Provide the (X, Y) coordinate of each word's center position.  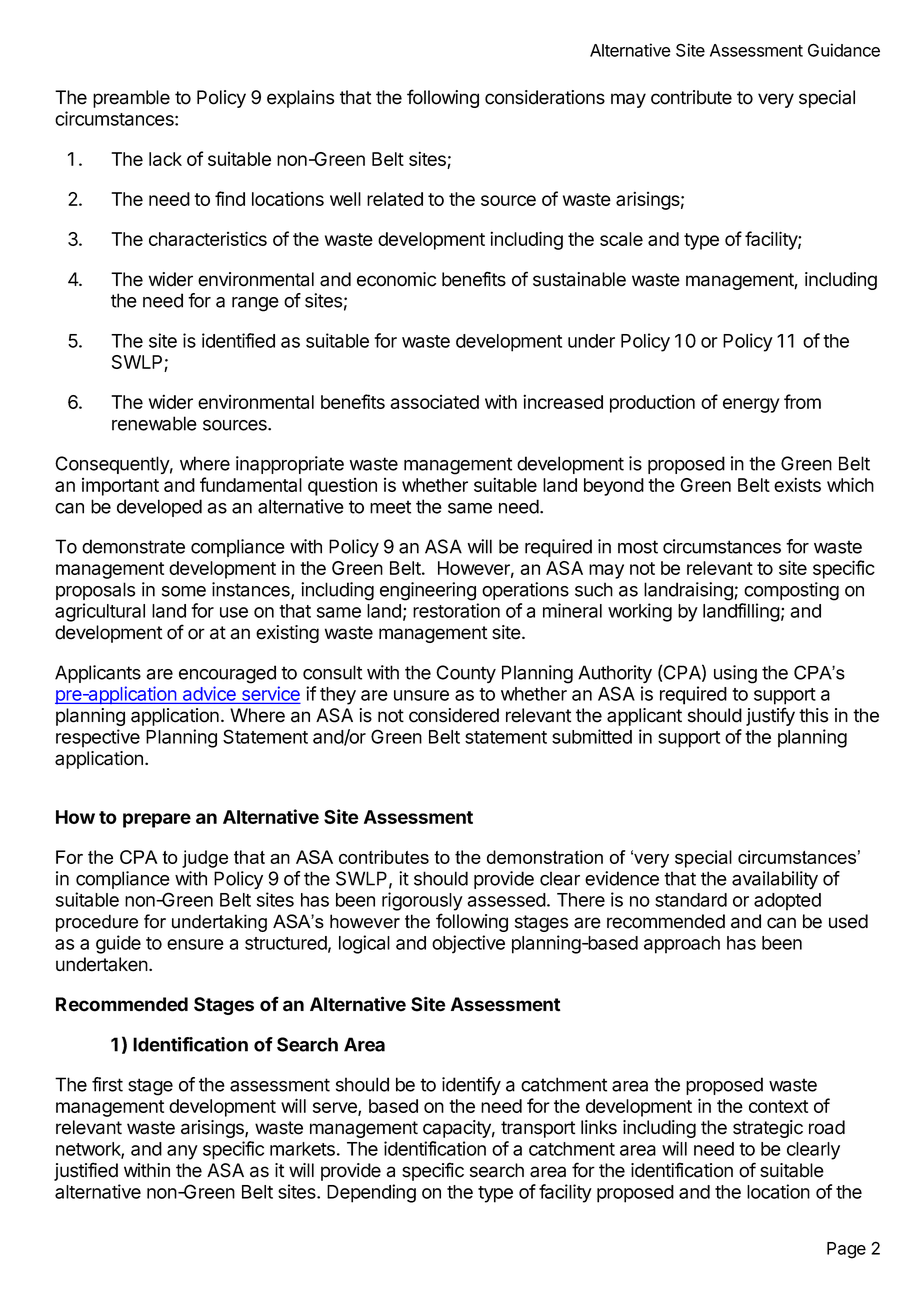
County (466, 674)
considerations (545, 97)
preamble (131, 99)
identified (238, 340)
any (182, 1152)
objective (468, 944)
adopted (787, 902)
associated (434, 402)
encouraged (227, 674)
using (735, 674)
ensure (195, 944)
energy (751, 405)
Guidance (844, 50)
